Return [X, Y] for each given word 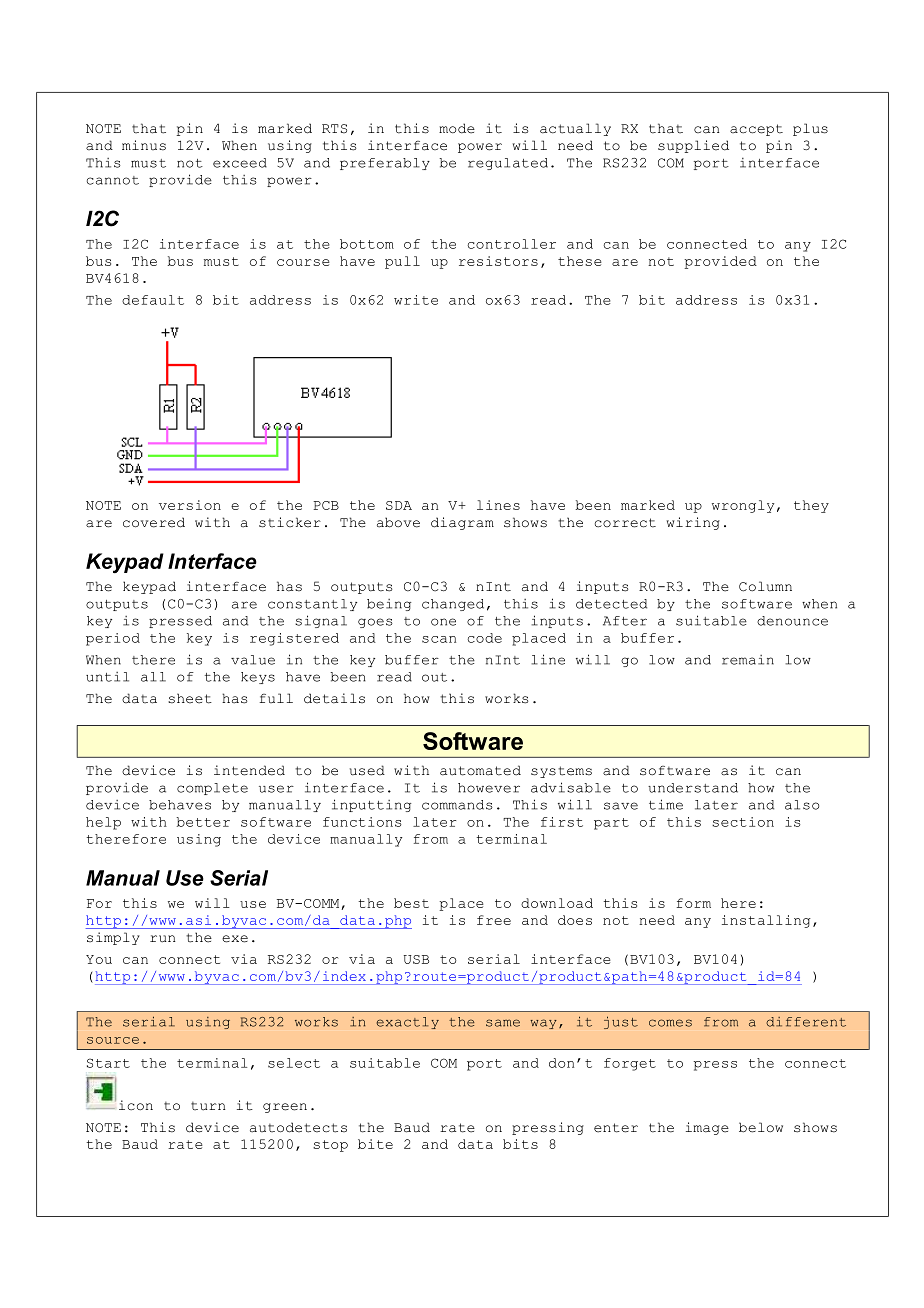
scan [439, 639]
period [113, 639]
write [416, 300]
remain [748, 660]
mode [457, 128]
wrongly [743, 506]
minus [144, 145]
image [707, 1128]
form [693, 903]
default [153, 300]
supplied [693, 146]
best [411, 903]
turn [208, 1106]
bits [520, 1144]
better [203, 822]
